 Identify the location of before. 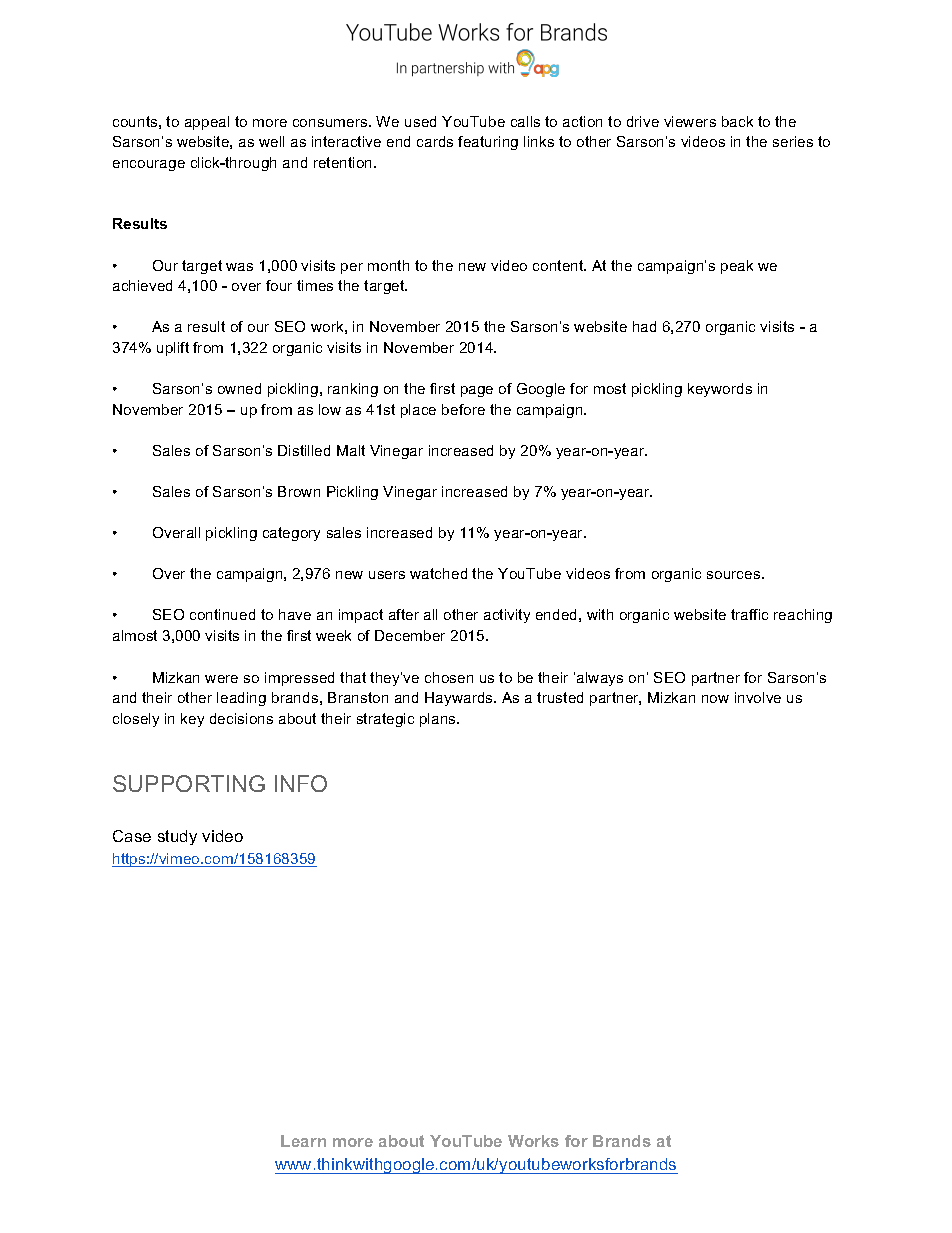
(463, 409).
